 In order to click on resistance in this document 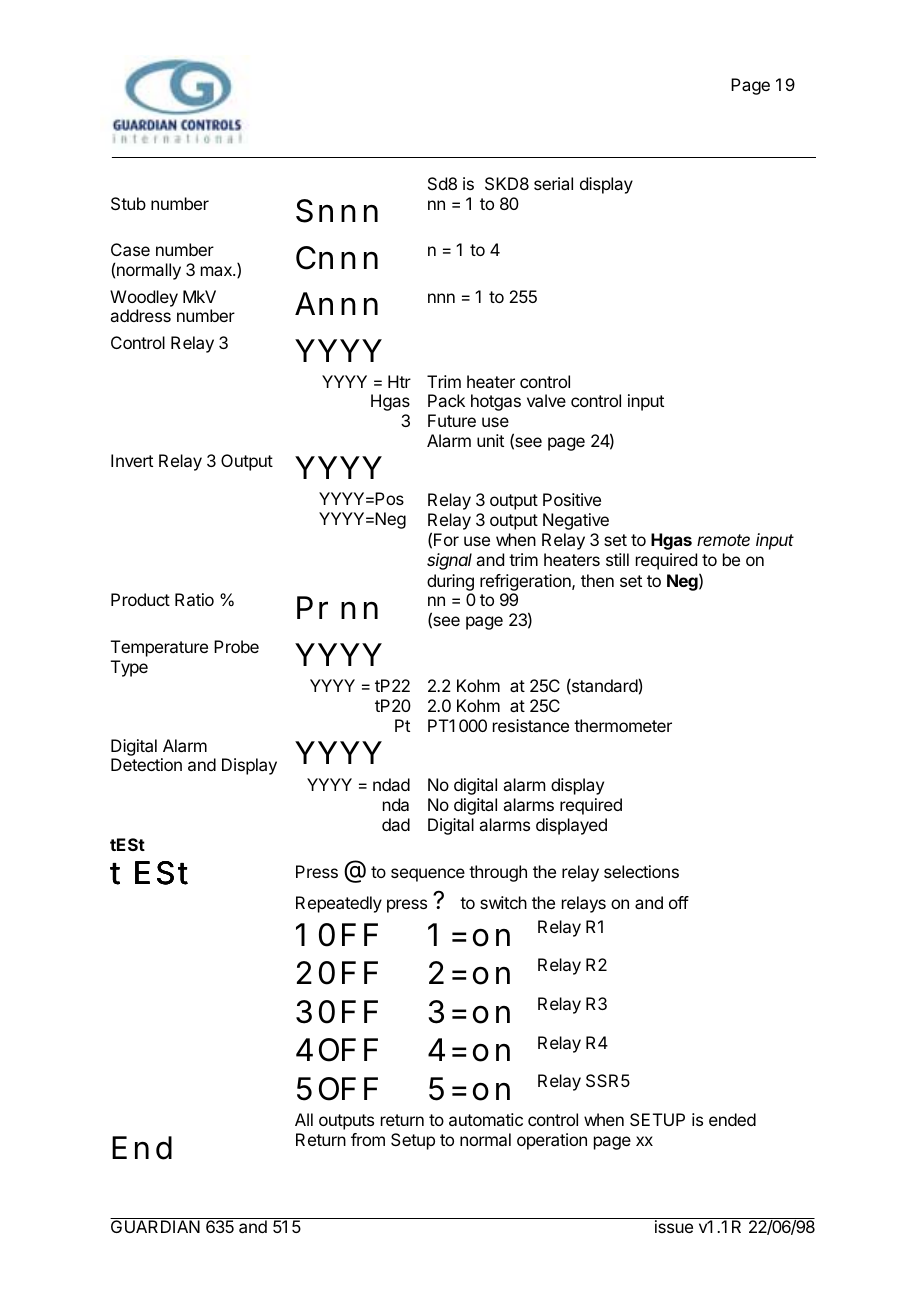, I will do `click(531, 725)`.
